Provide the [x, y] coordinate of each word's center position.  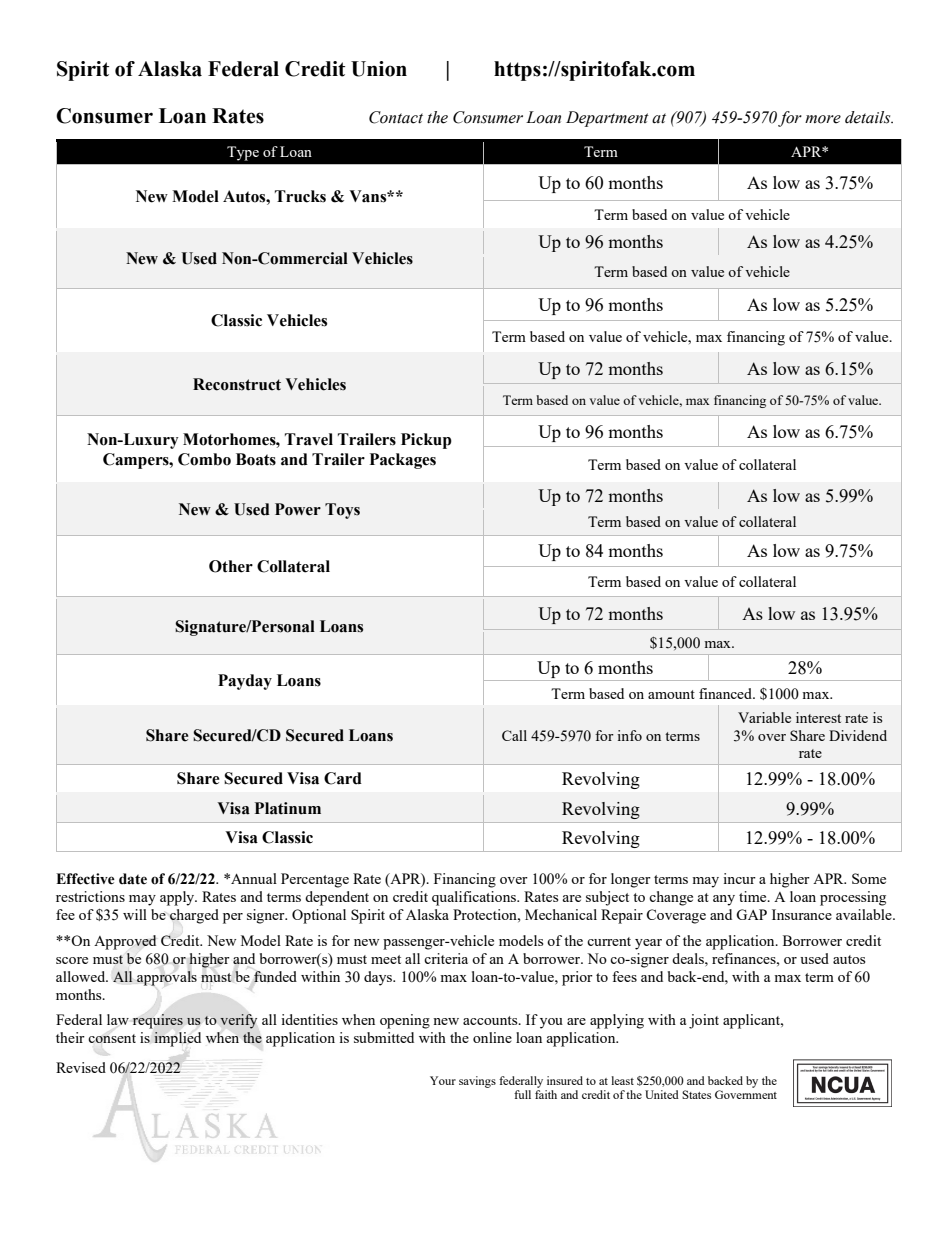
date [133, 879]
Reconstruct [237, 384]
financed [726, 693]
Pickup [426, 441]
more [823, 119]
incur [739, 878]
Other [231, 566]
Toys [342, 511]
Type [243, 153]
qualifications [475, 898]
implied [177, 1039]
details [869, 117]
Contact [396, 117]
